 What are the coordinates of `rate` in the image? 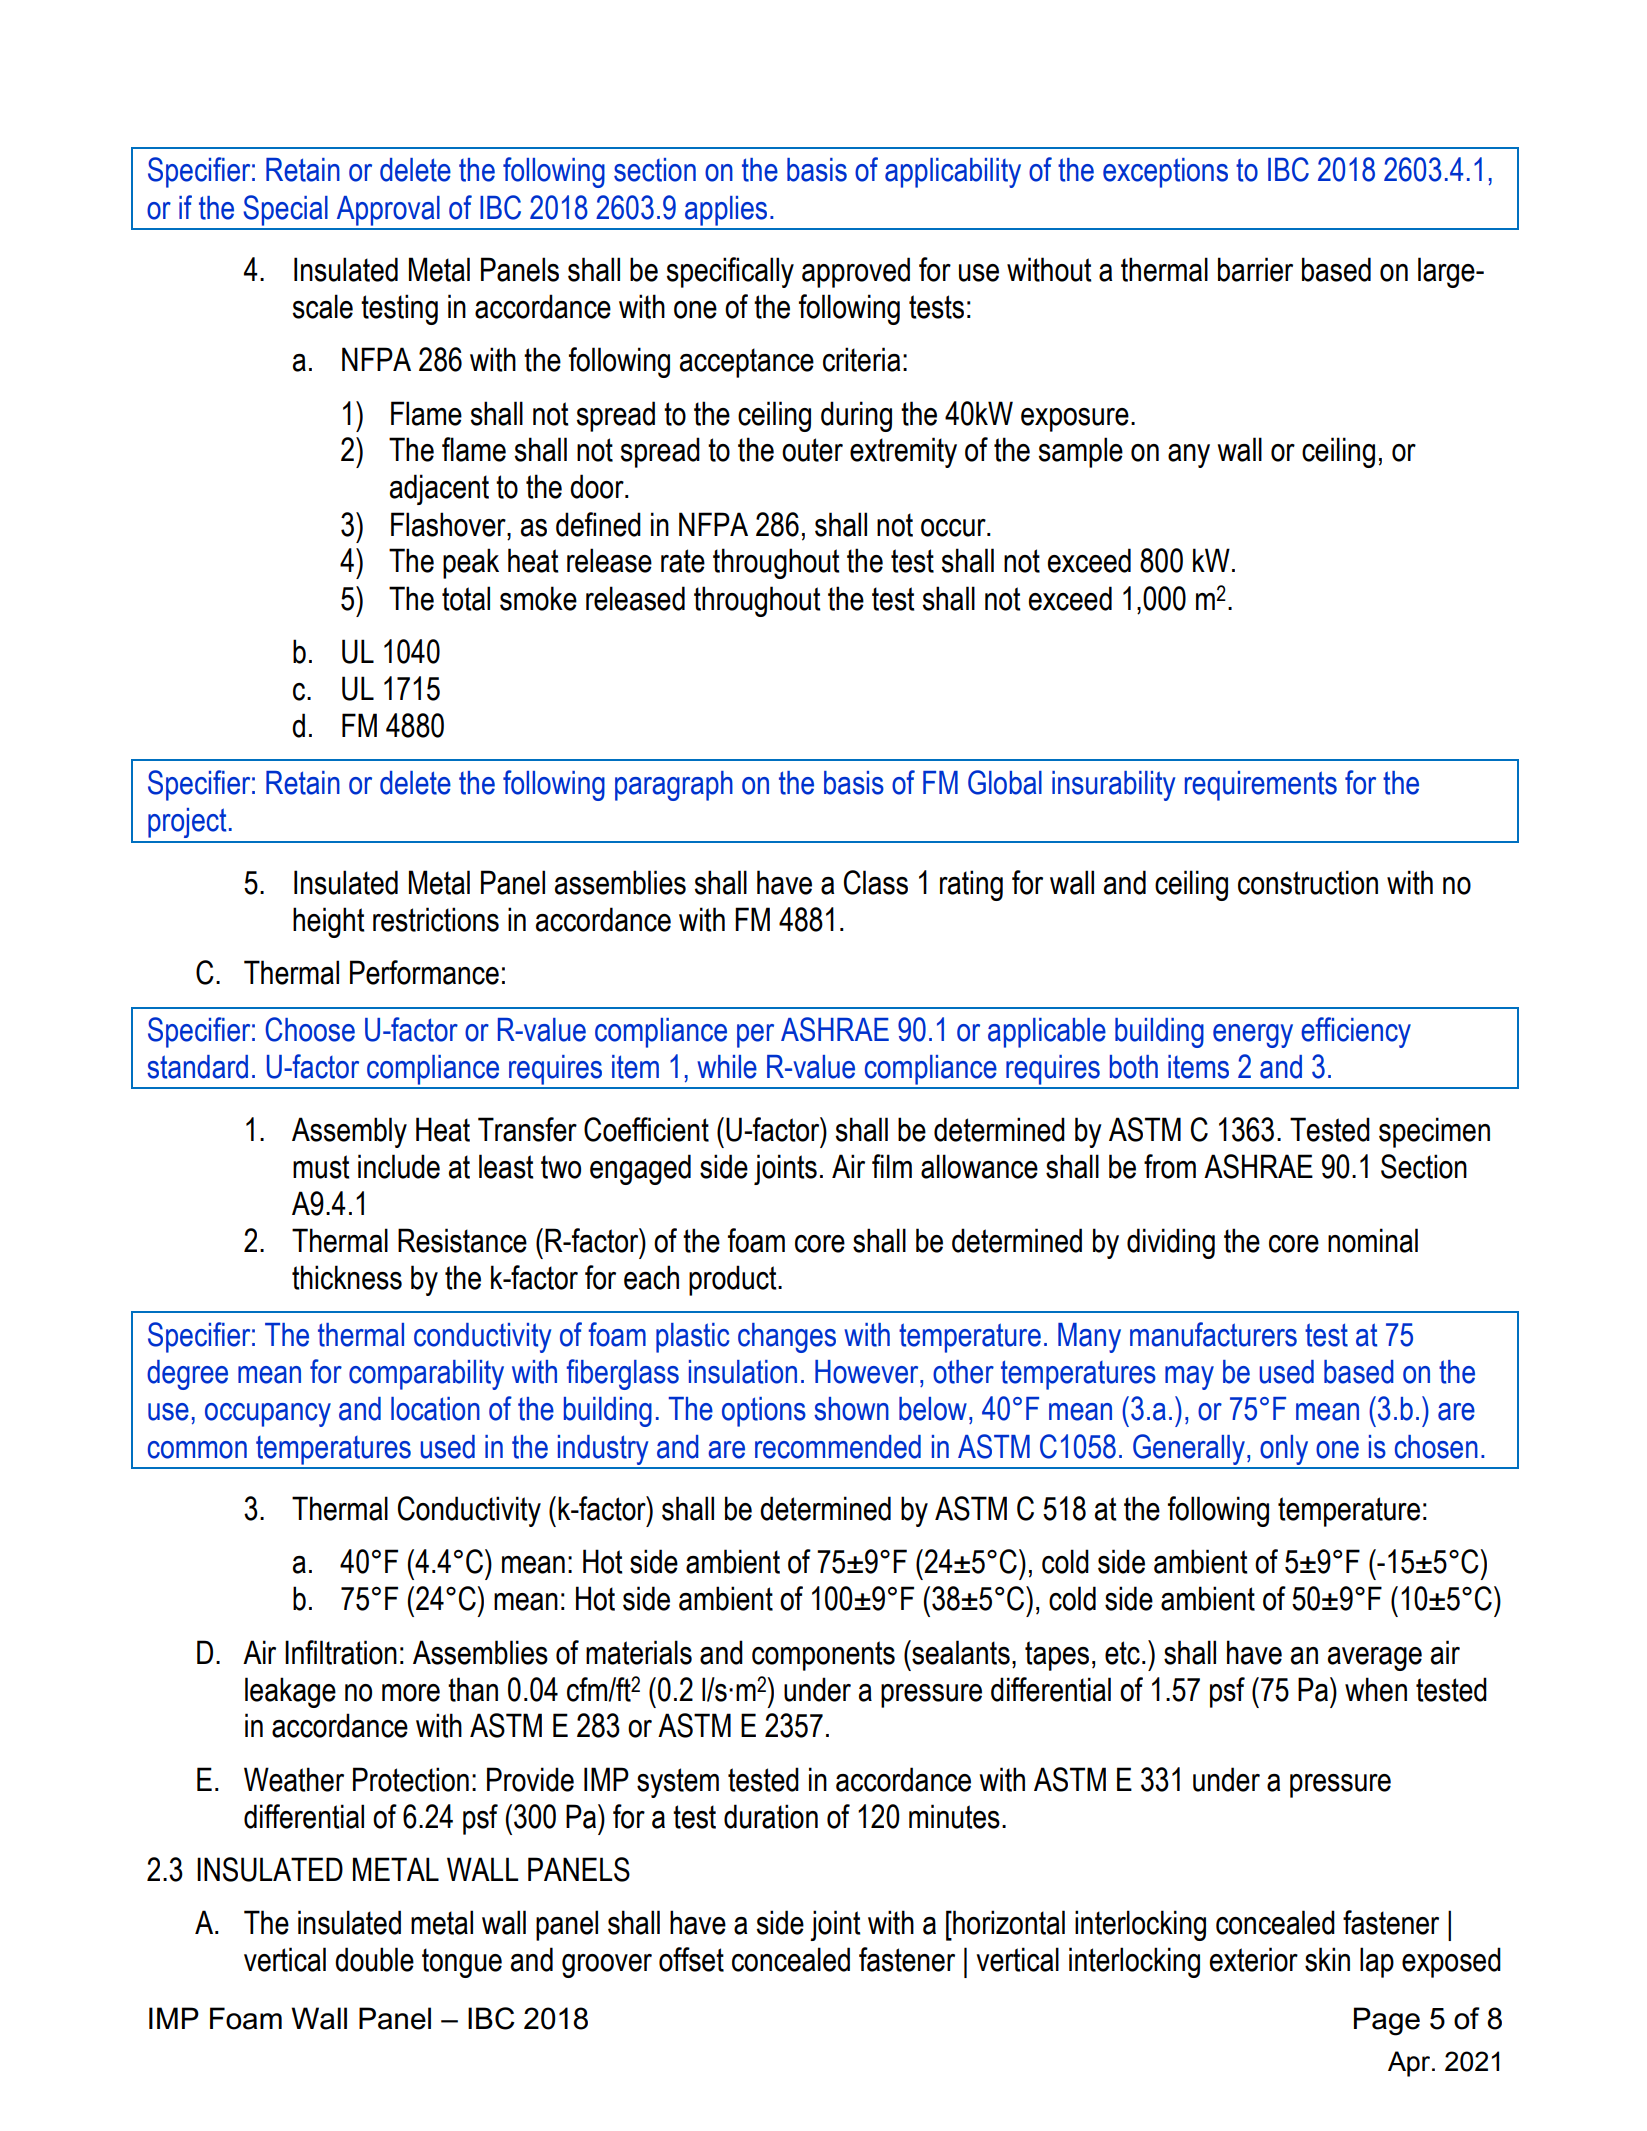 It's located at (683, 561).
